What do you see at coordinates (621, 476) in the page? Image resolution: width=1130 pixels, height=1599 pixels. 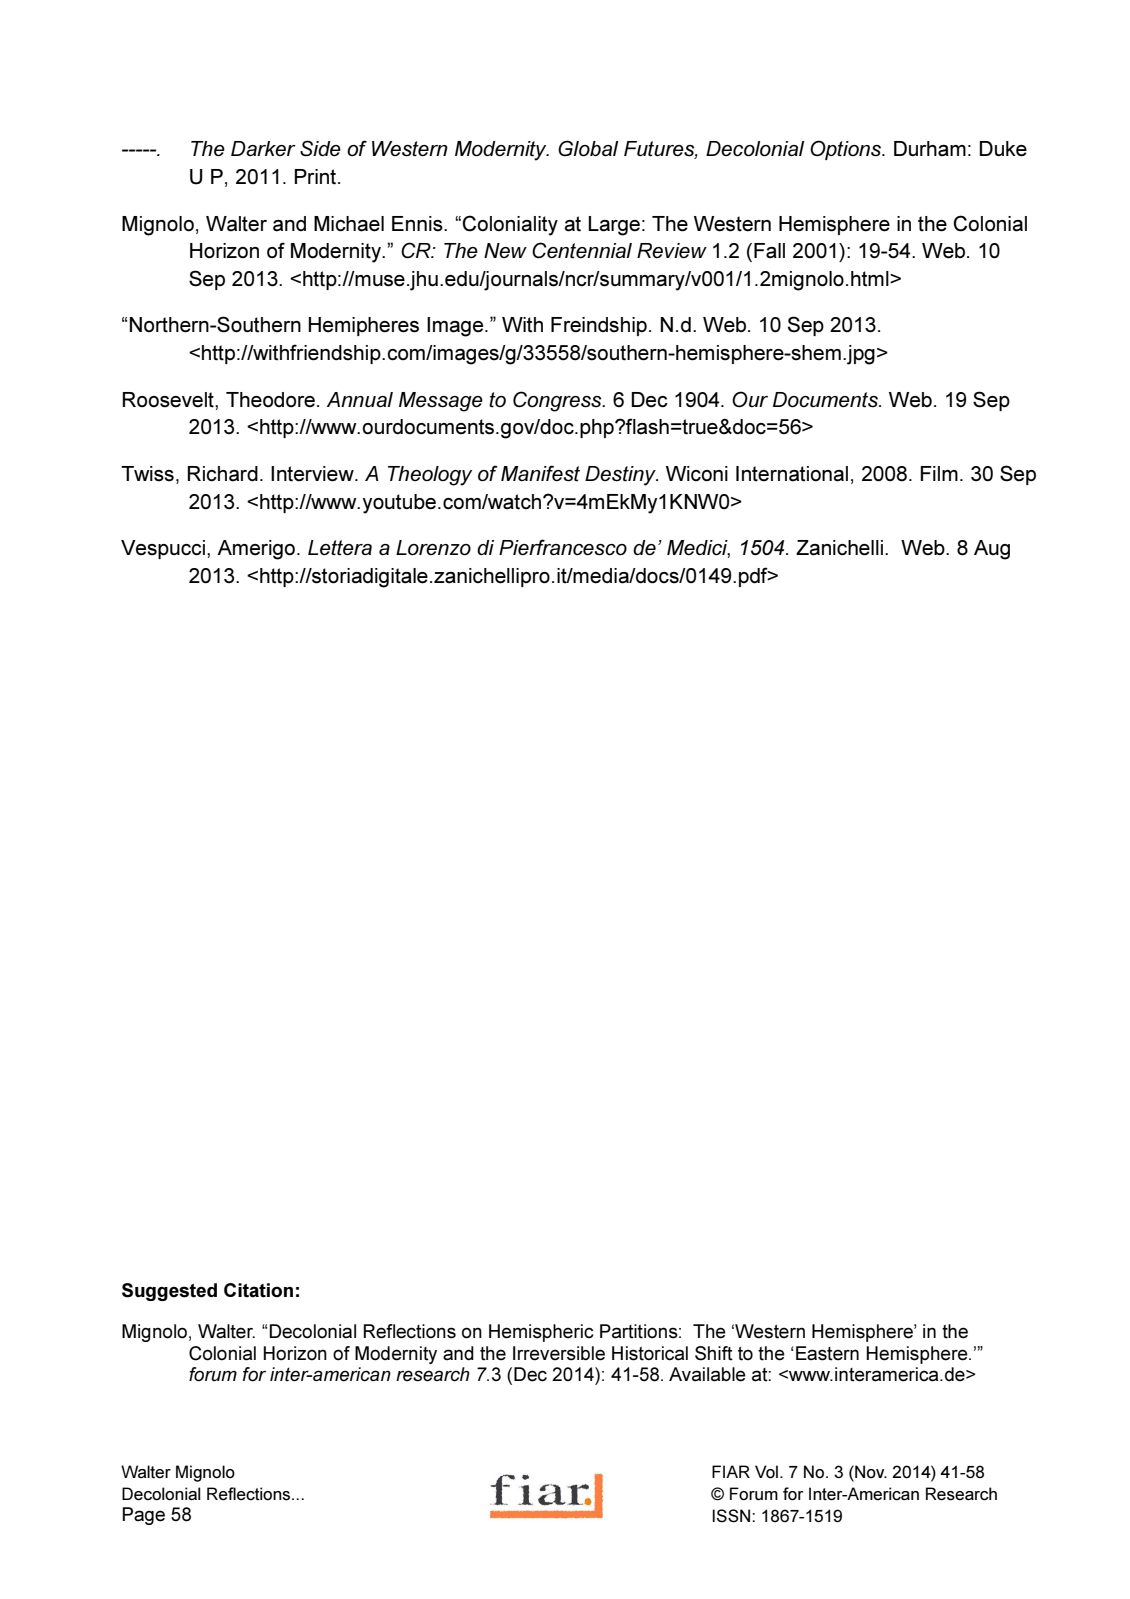 I see `Destiny` at bounding box center [621, 476].
